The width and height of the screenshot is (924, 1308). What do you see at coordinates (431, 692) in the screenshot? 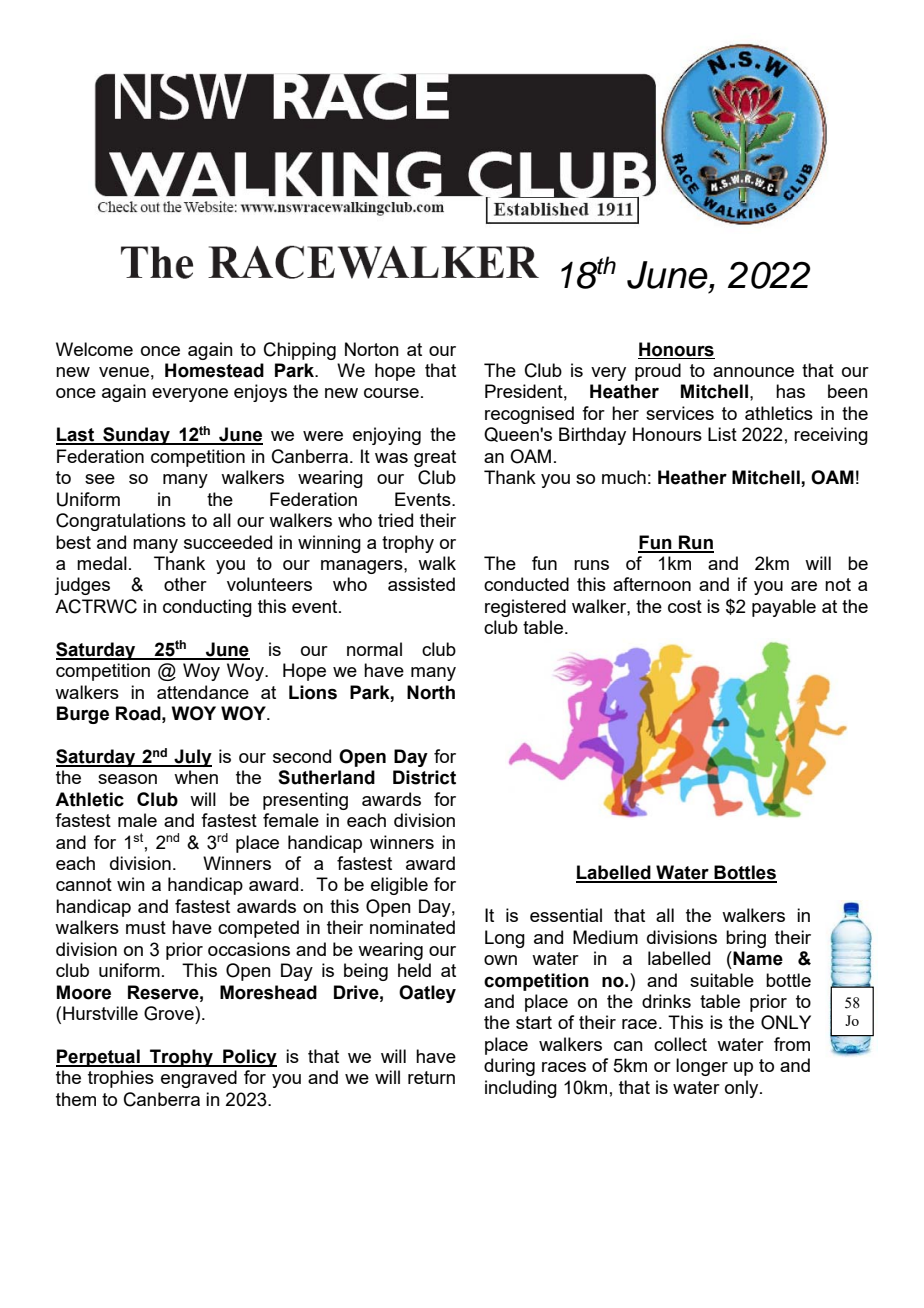
I see `North` at bounding box center [431, 692].
